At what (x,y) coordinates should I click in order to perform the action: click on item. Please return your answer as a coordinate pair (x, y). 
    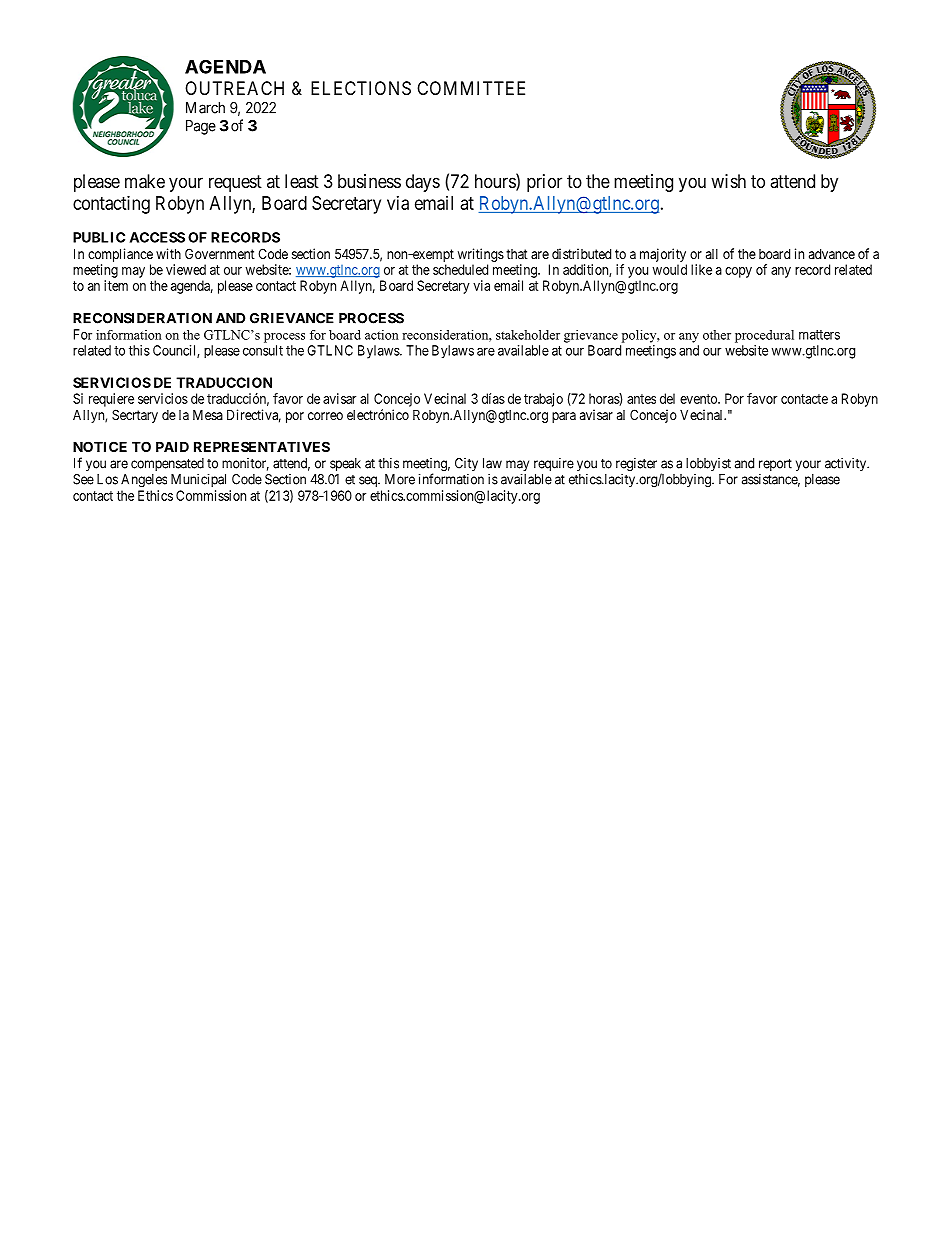
    Looking at the image, I should click on (116, 285).
